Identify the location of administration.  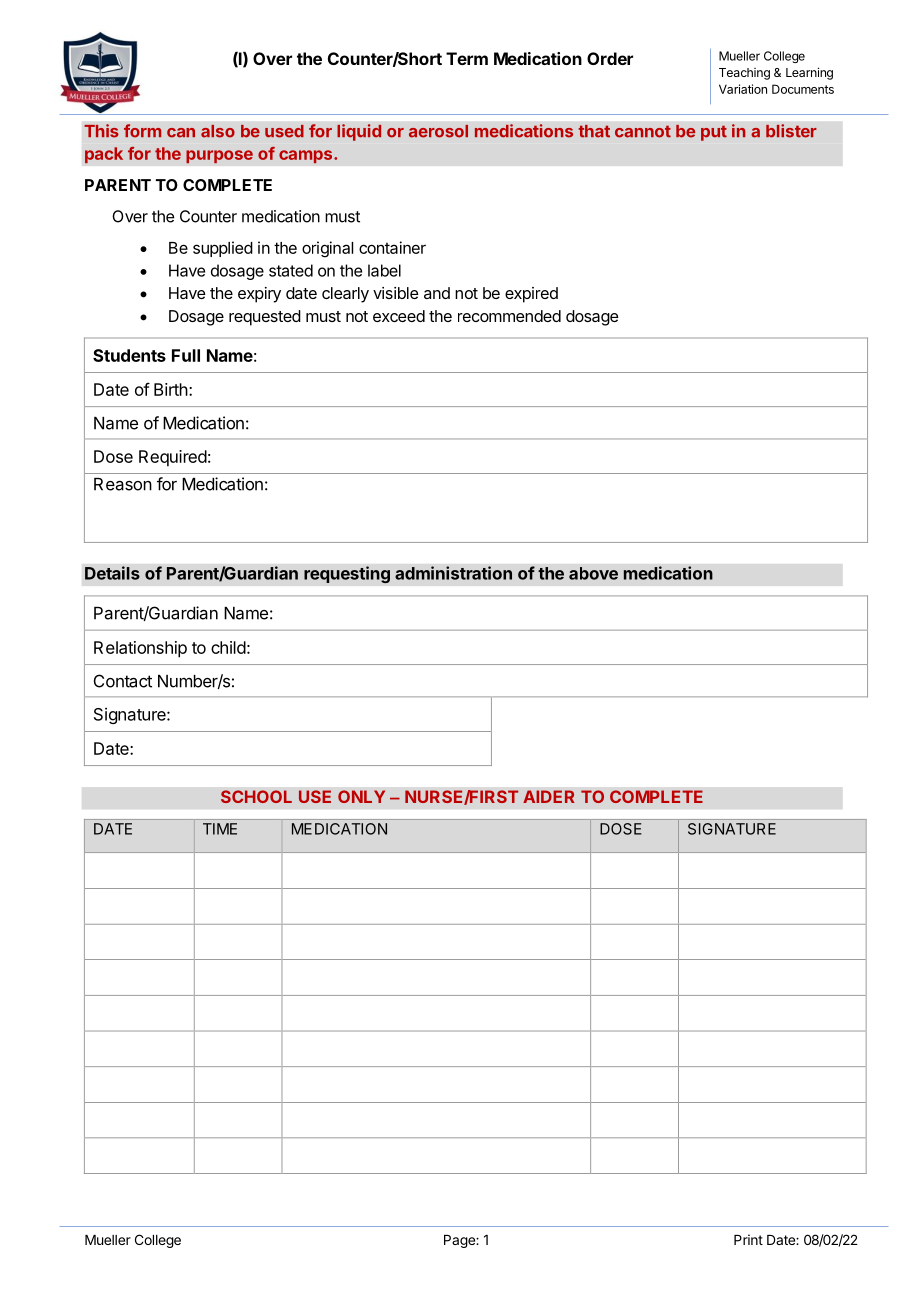
(453, 573).
